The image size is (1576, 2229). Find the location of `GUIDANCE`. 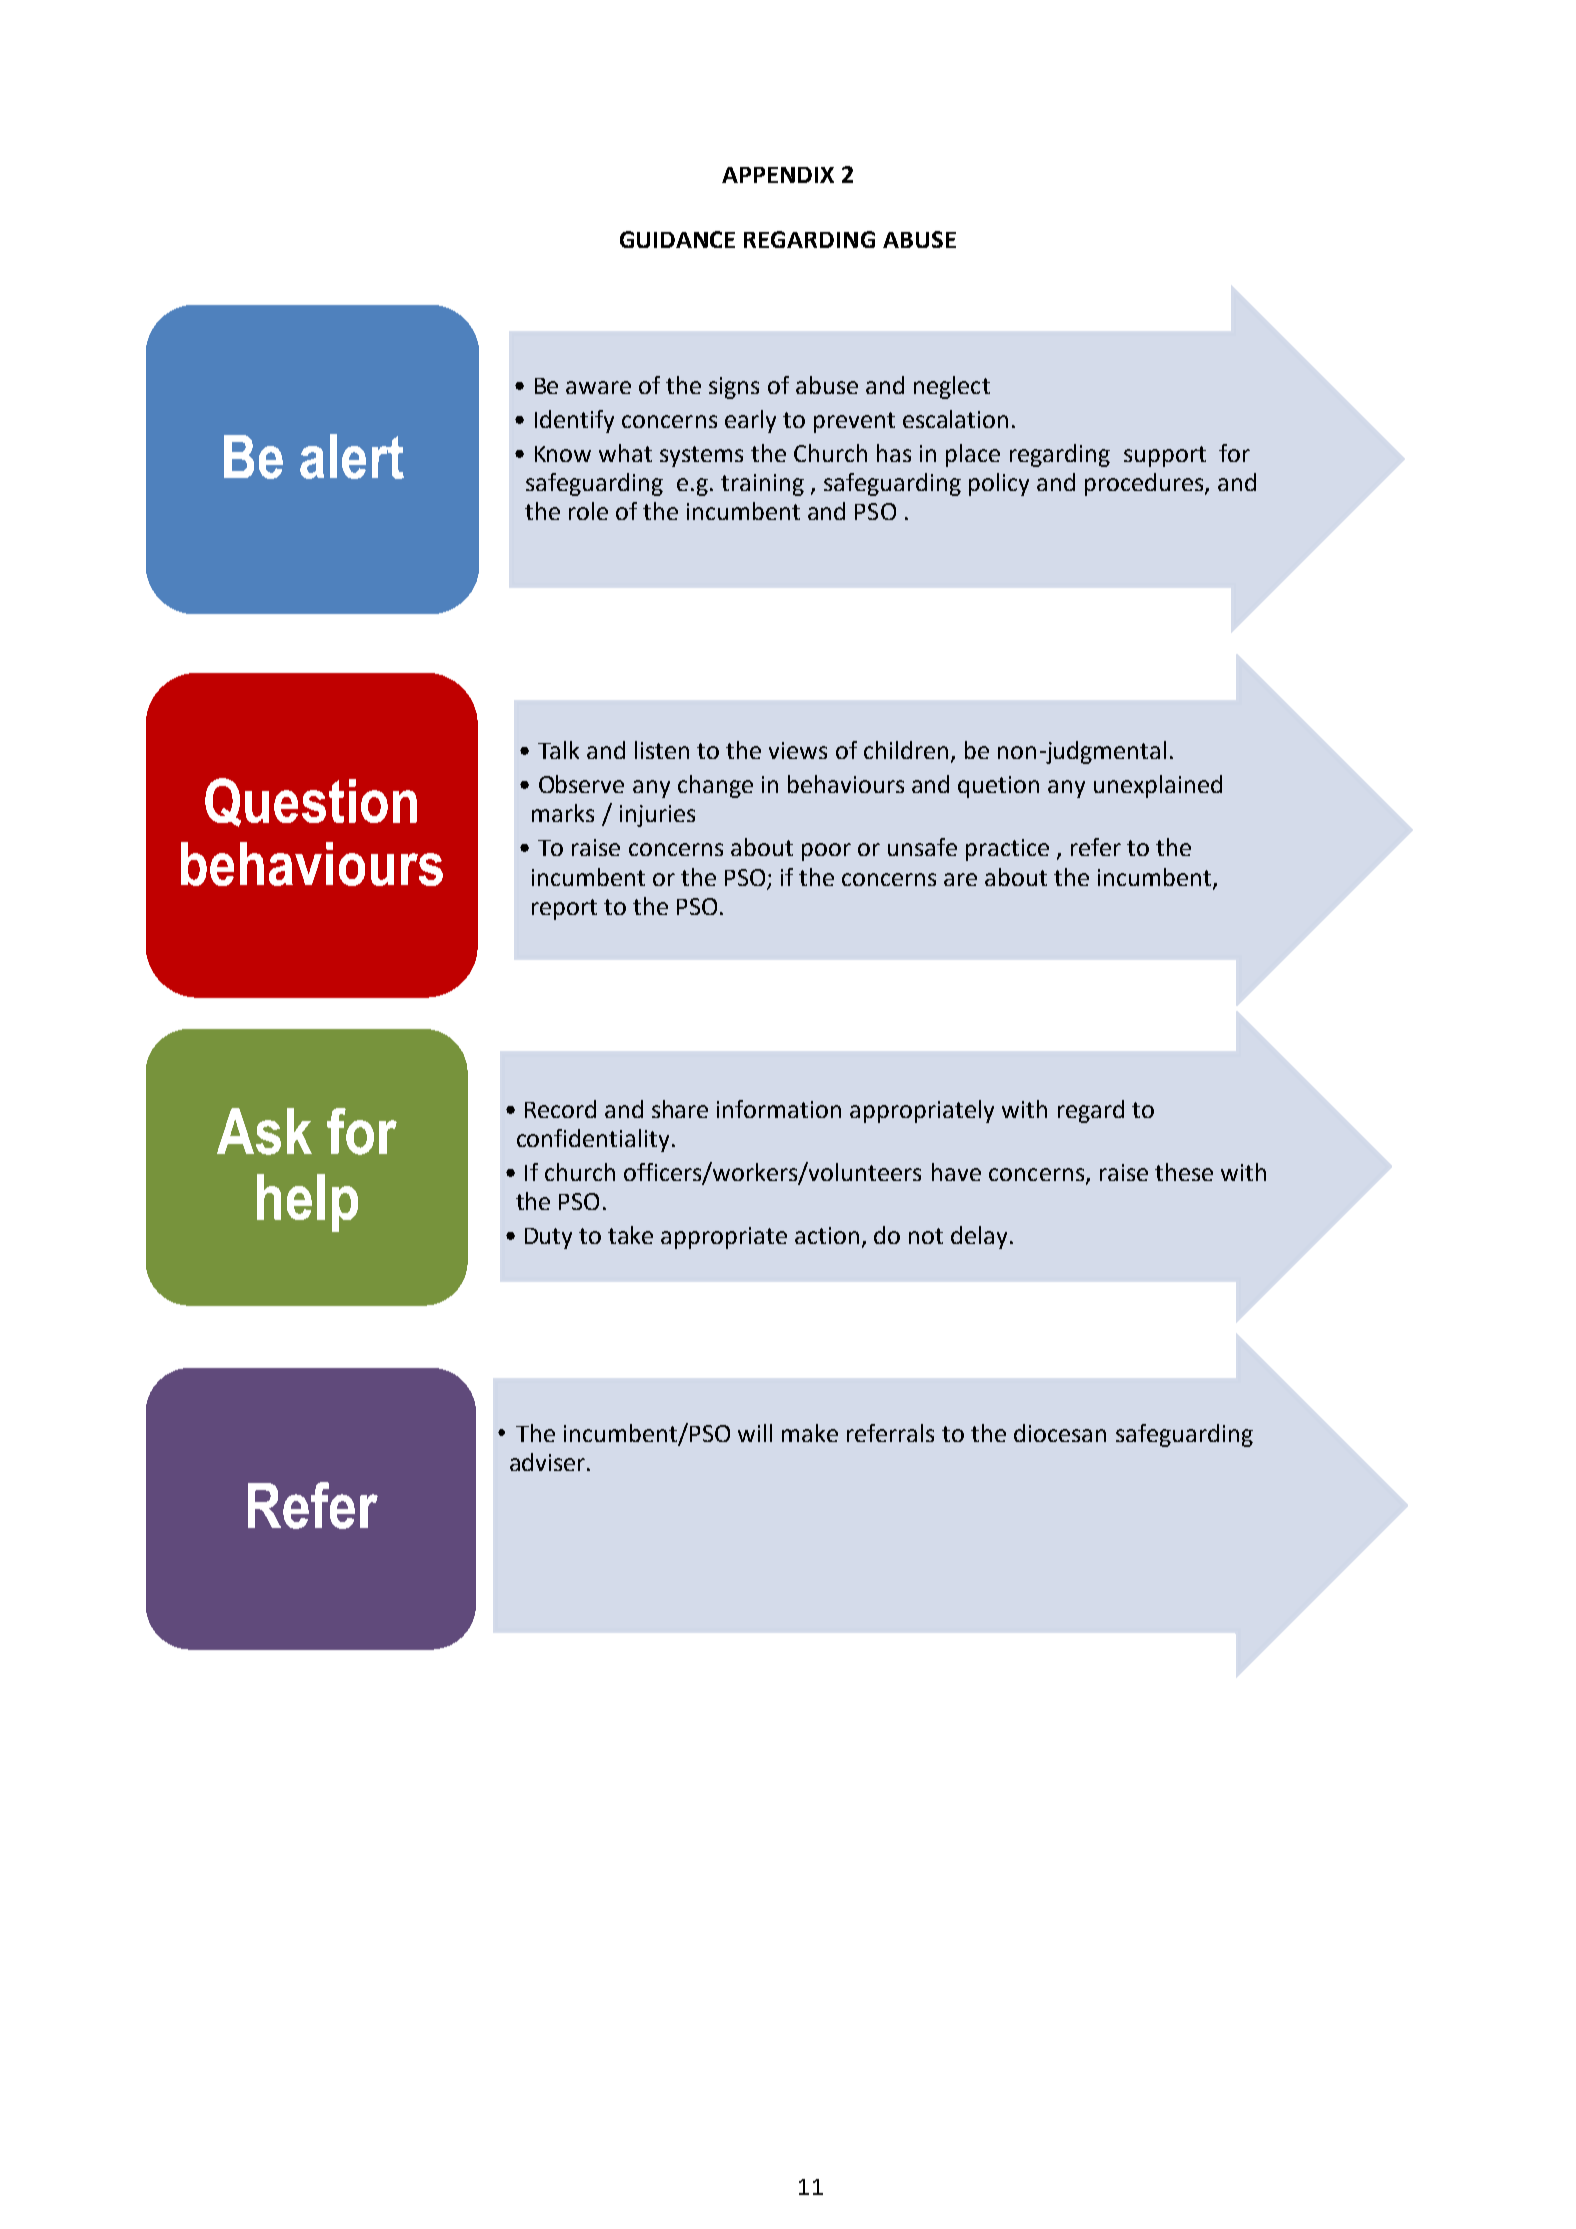

GUIDANCE is located at coordinates (677, 239).
